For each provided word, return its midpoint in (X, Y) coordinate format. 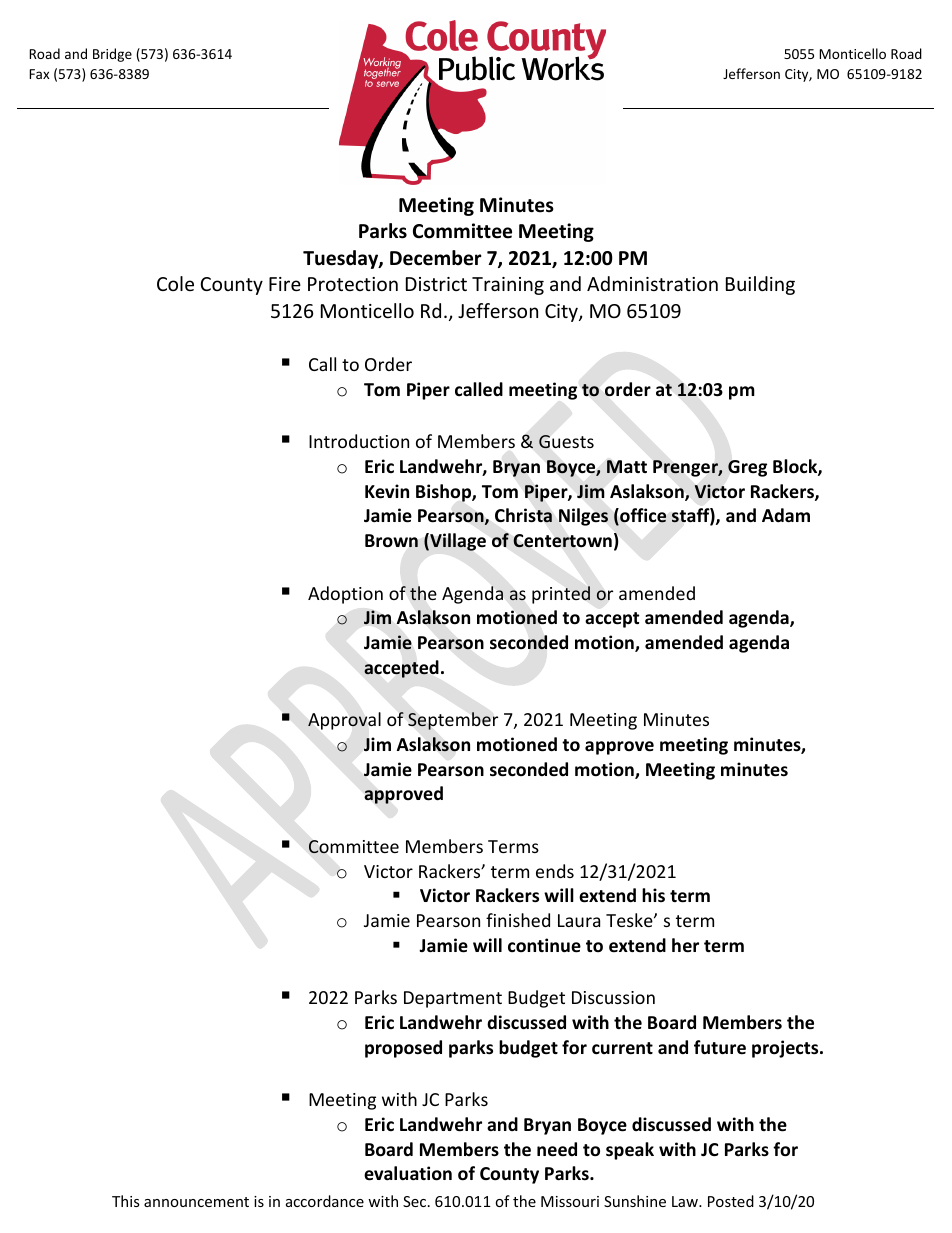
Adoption (345, 595)
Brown (391, 541)
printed (561, 595)
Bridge (112, 55)
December (435, 258)
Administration (652, 283)
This (126, 1201)
